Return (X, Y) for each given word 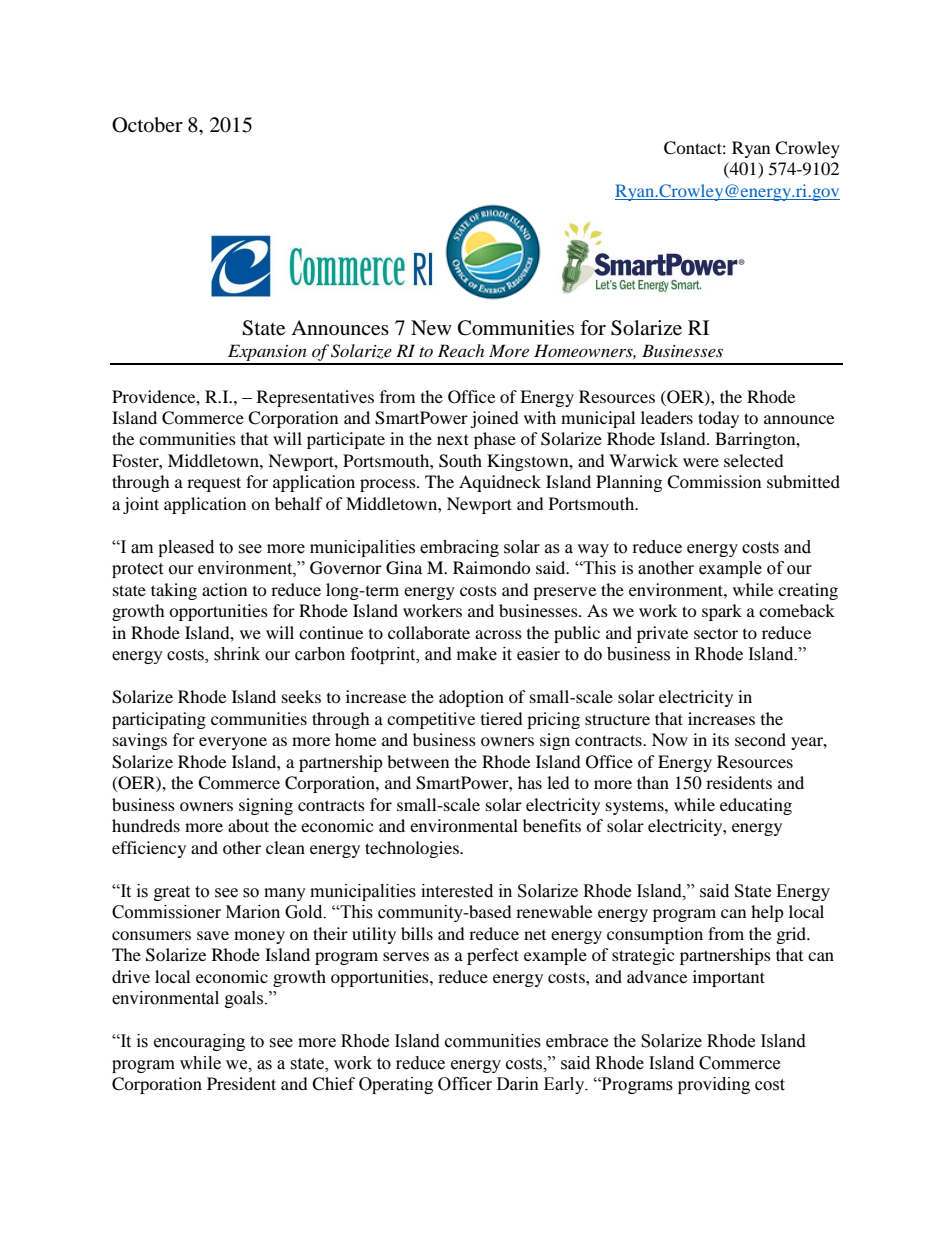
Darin (518, 1084)
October (147, 125)
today (718, 419)
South (460, 461)
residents (739, 782)
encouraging (199, 1042)
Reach (461, 350)
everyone (233, 743)
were (701, 462)
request (214, 484)
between (418, 761)
